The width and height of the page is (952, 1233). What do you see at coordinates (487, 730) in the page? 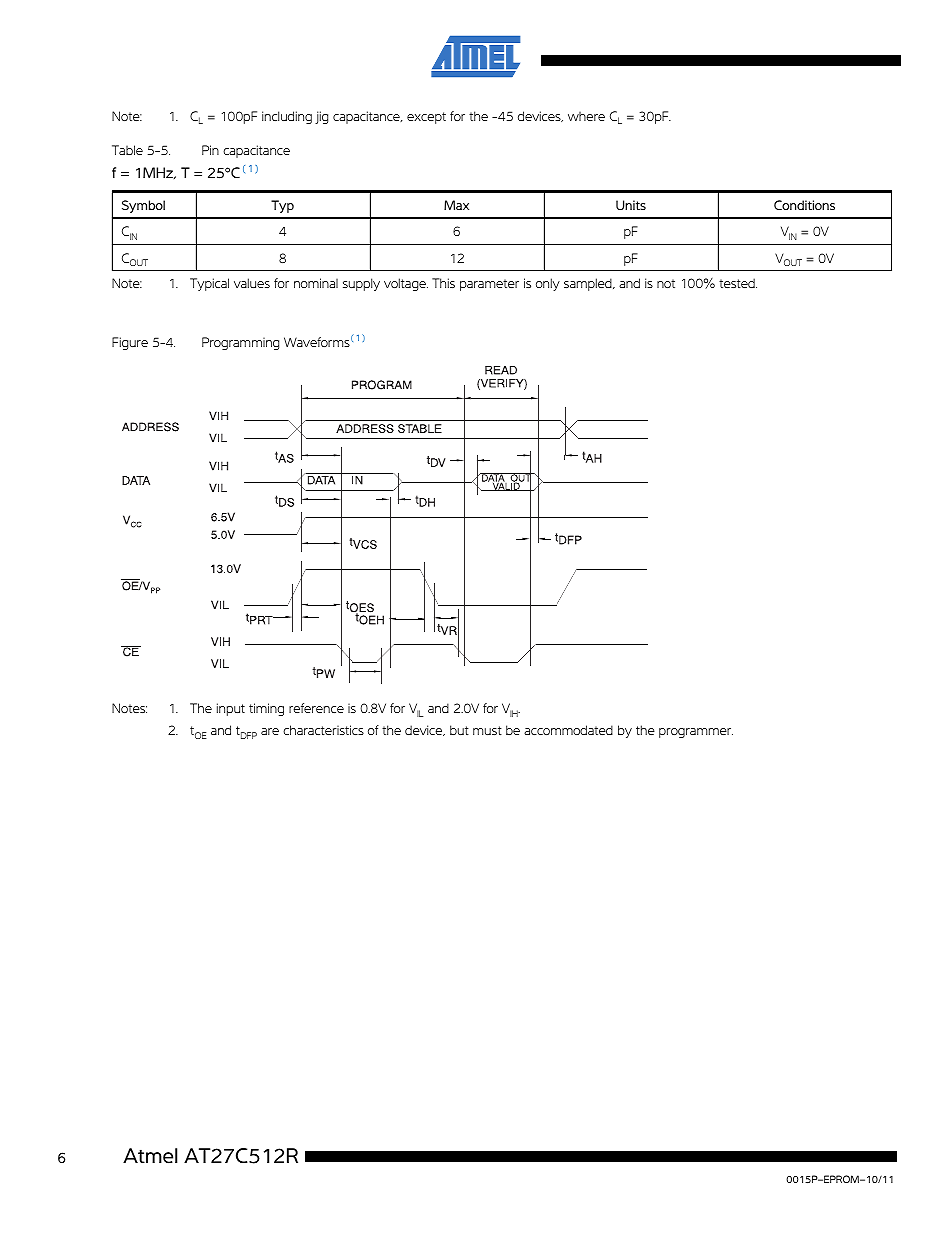
I see `must` at bounding box center [487, 730].
